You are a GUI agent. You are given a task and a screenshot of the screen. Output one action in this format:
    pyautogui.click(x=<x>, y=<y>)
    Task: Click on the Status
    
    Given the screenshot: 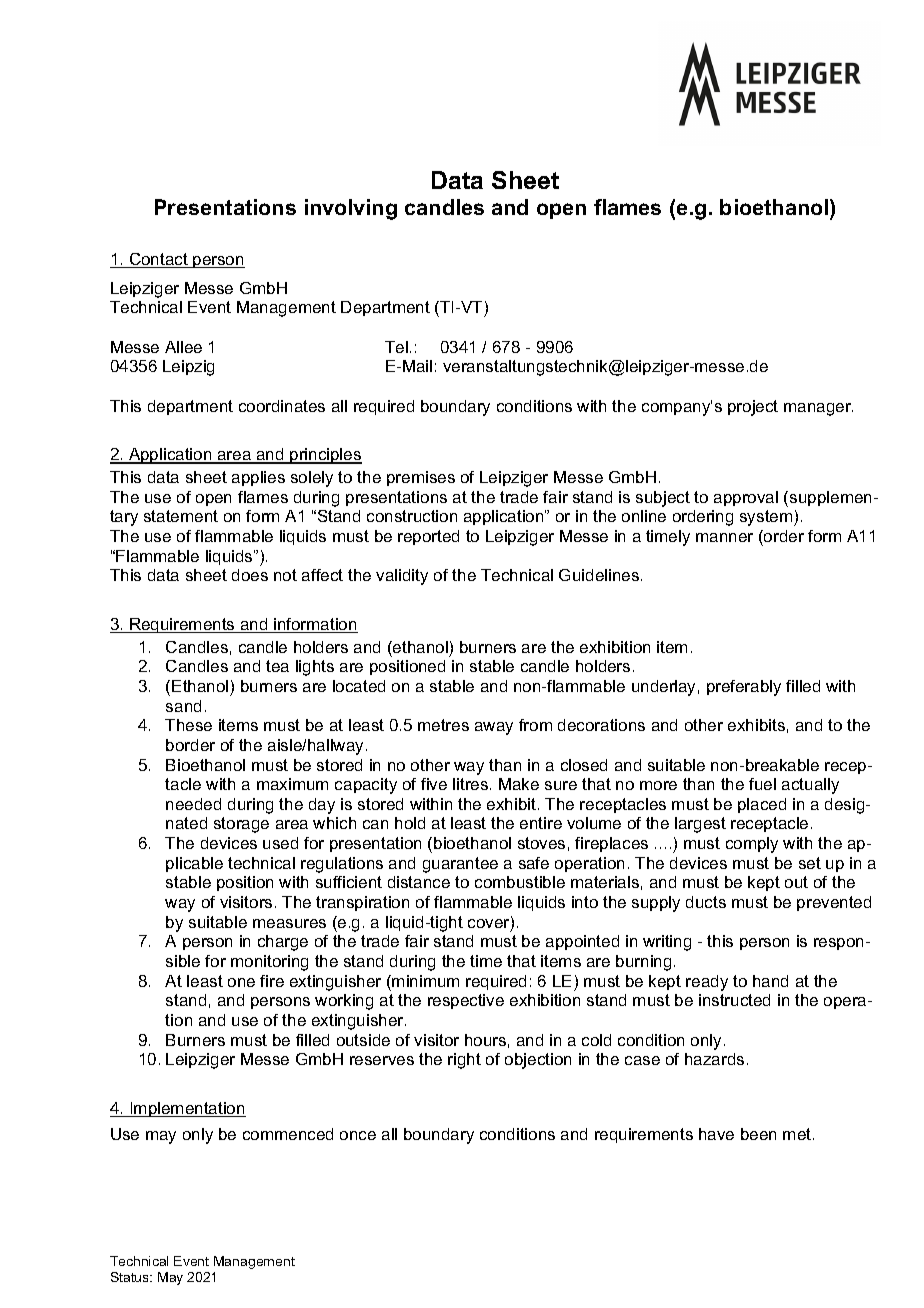 What is the action you would take?
    pyautogui.click(x=131, y=1277)
